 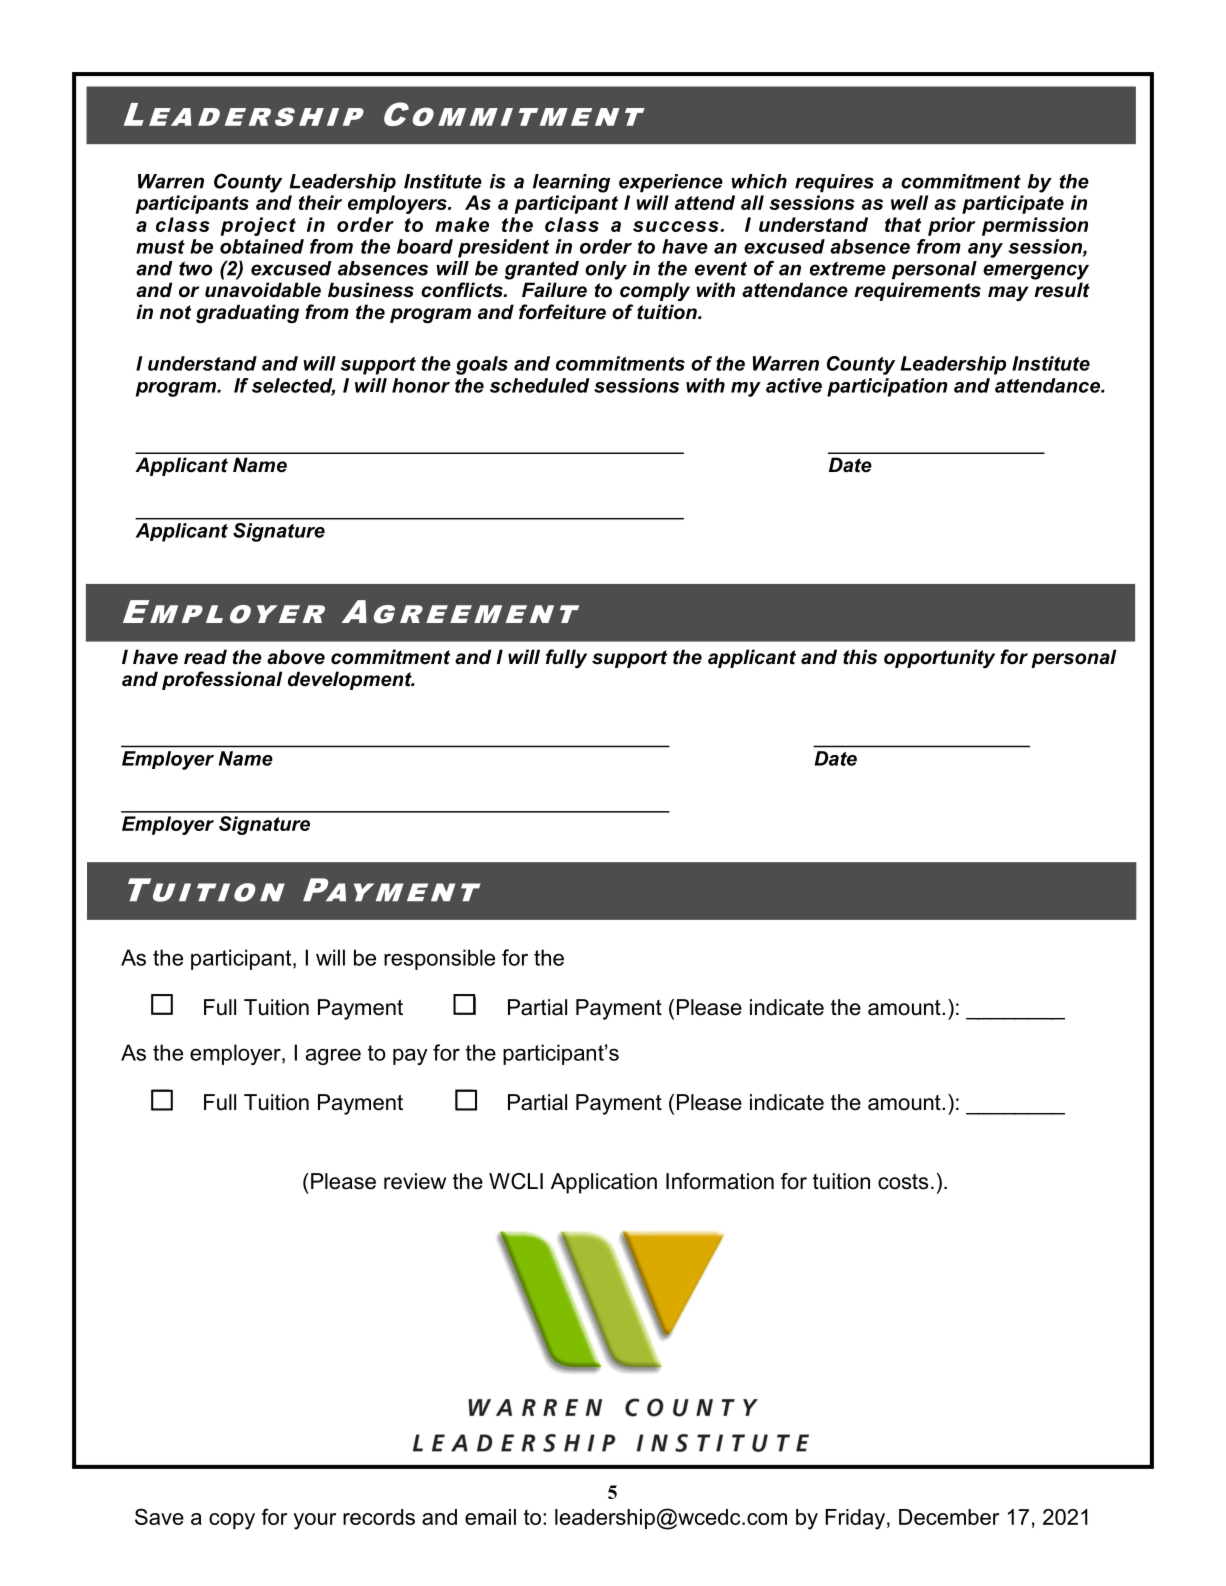 I want to click on learning, so click(x=571, y=183).
